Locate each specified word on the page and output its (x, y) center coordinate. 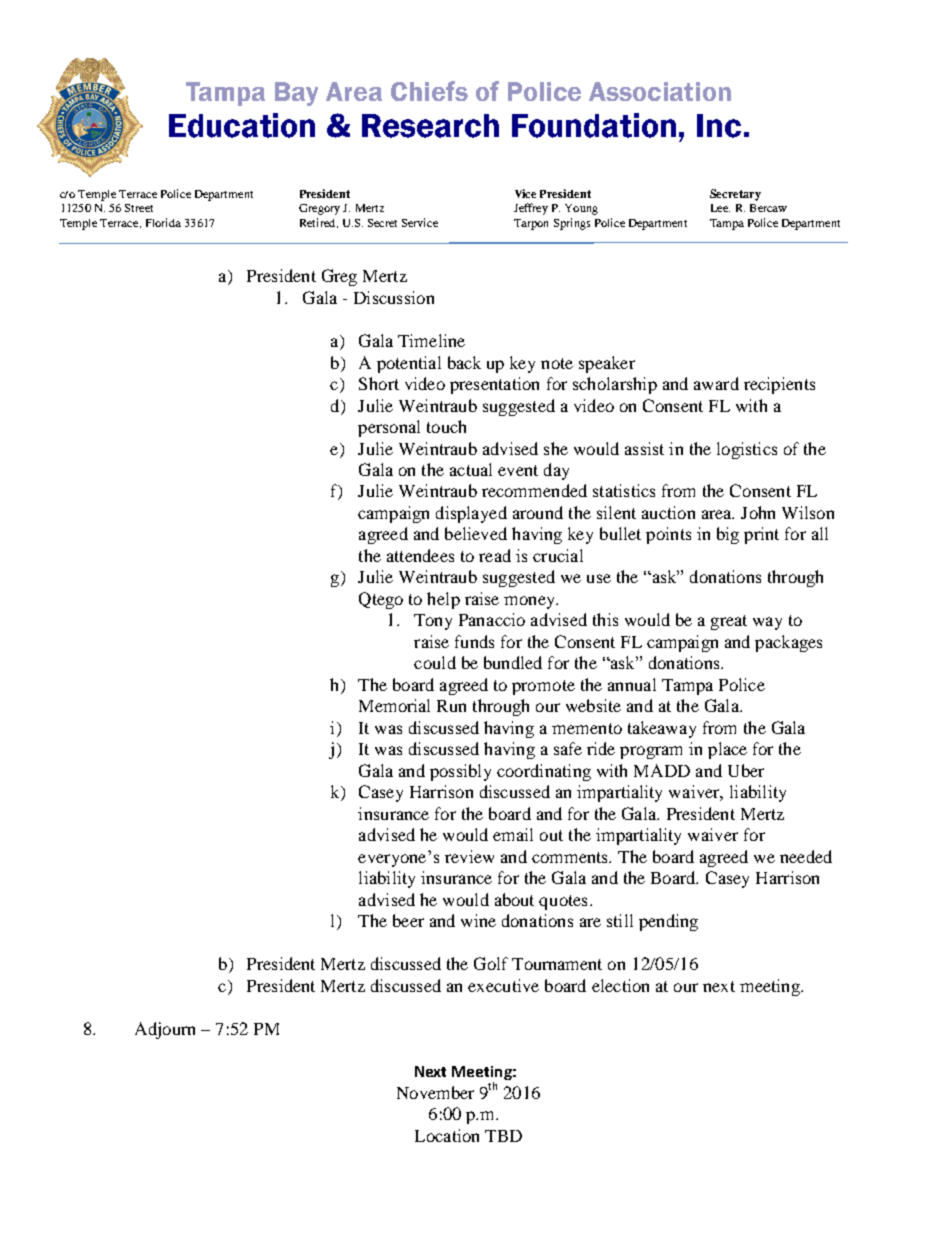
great (729, 622)
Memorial (394, 705)
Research (430, 126)
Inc (719, 126)
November (435, 1092)
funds (474, 641)
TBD (503, 1136)
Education (242, 125)
